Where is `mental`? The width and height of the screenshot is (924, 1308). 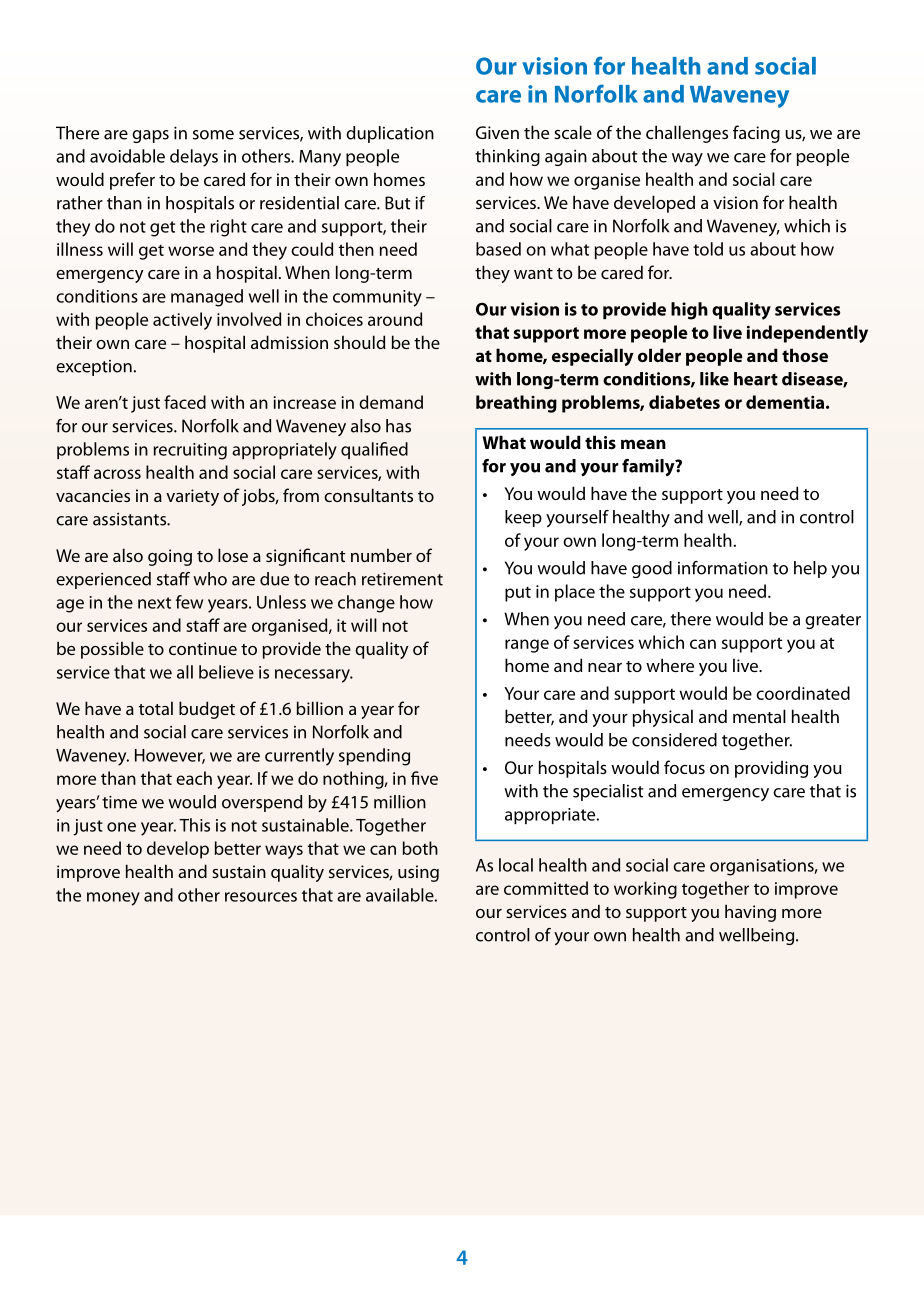 mental is located at coordinates (759, 716).
